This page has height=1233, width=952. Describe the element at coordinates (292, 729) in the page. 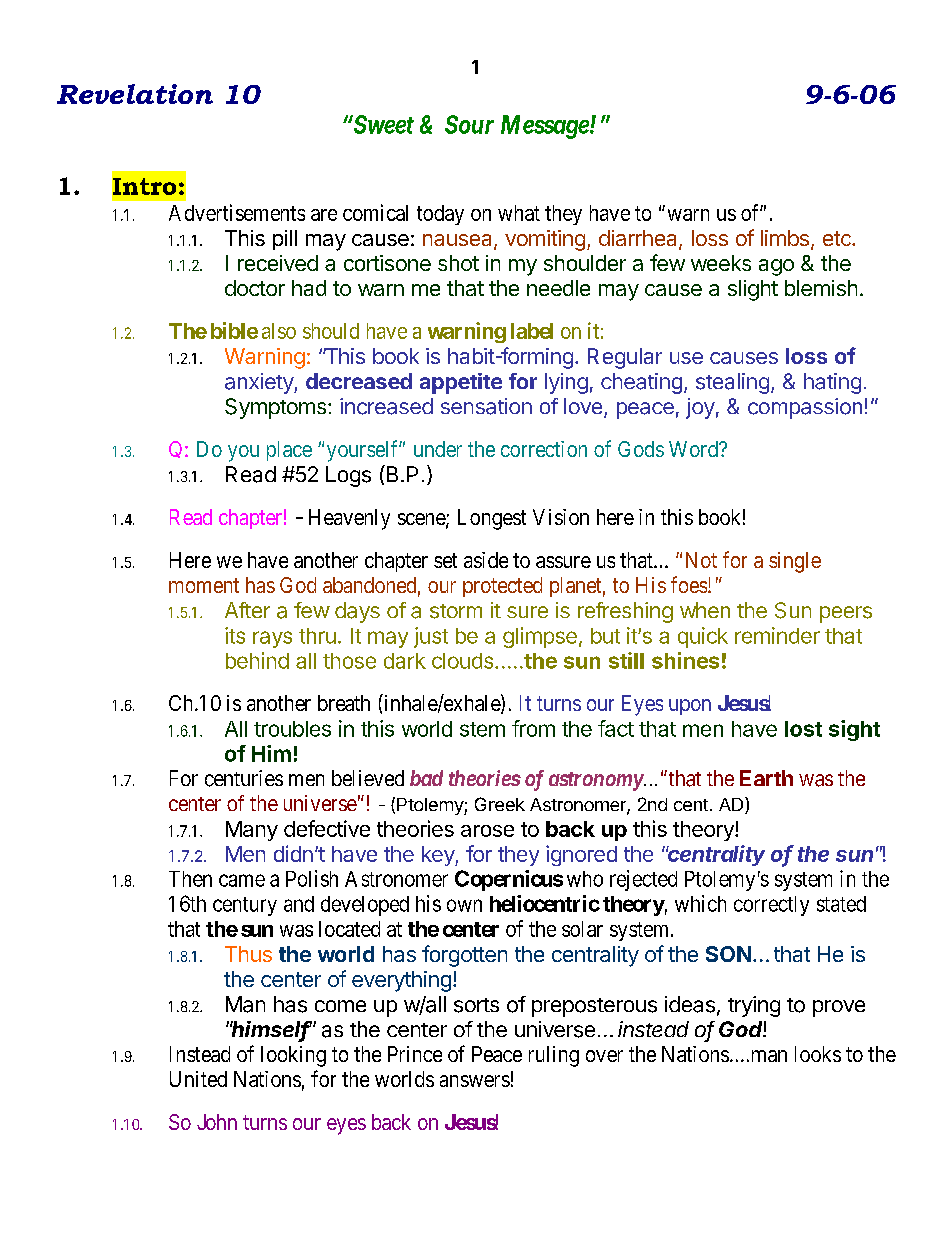

I see `troubles` at that location.
